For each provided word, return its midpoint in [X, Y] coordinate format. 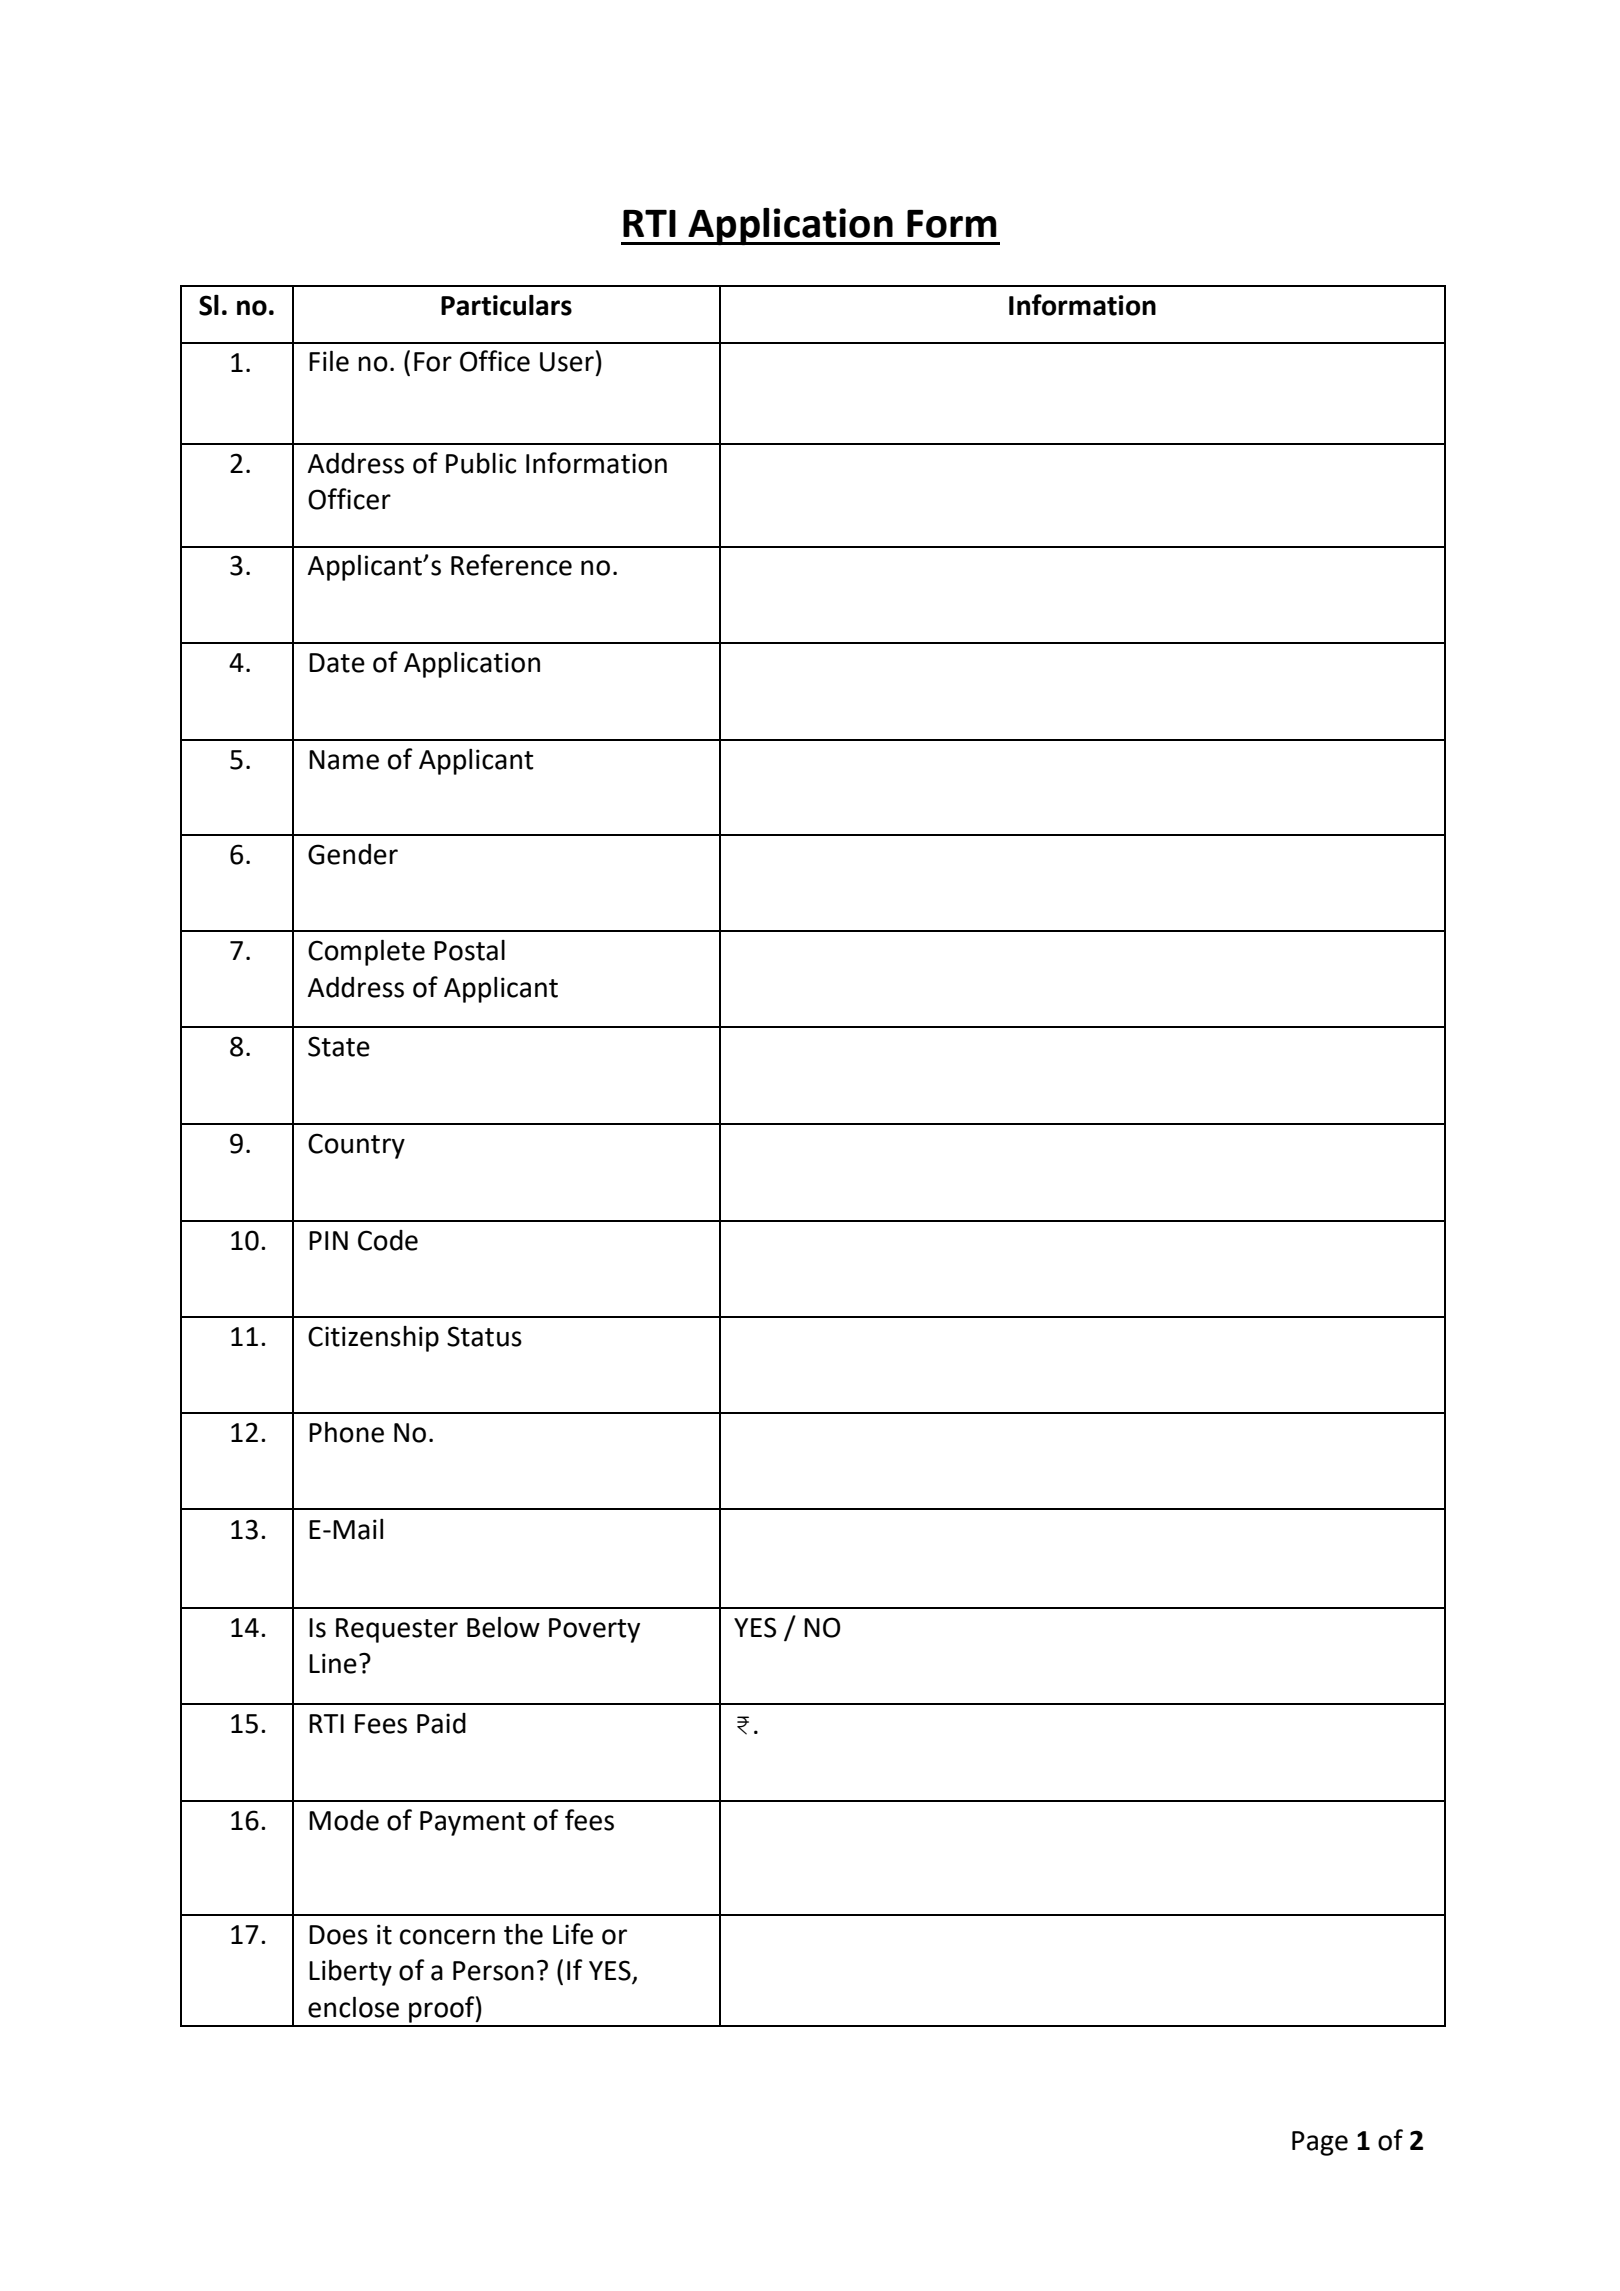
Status [484, 1336]
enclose [353, 2007]
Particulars [506, 305]
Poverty [594, 1630]
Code [388, 1240]
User [567, 362]
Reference [511, 565]
